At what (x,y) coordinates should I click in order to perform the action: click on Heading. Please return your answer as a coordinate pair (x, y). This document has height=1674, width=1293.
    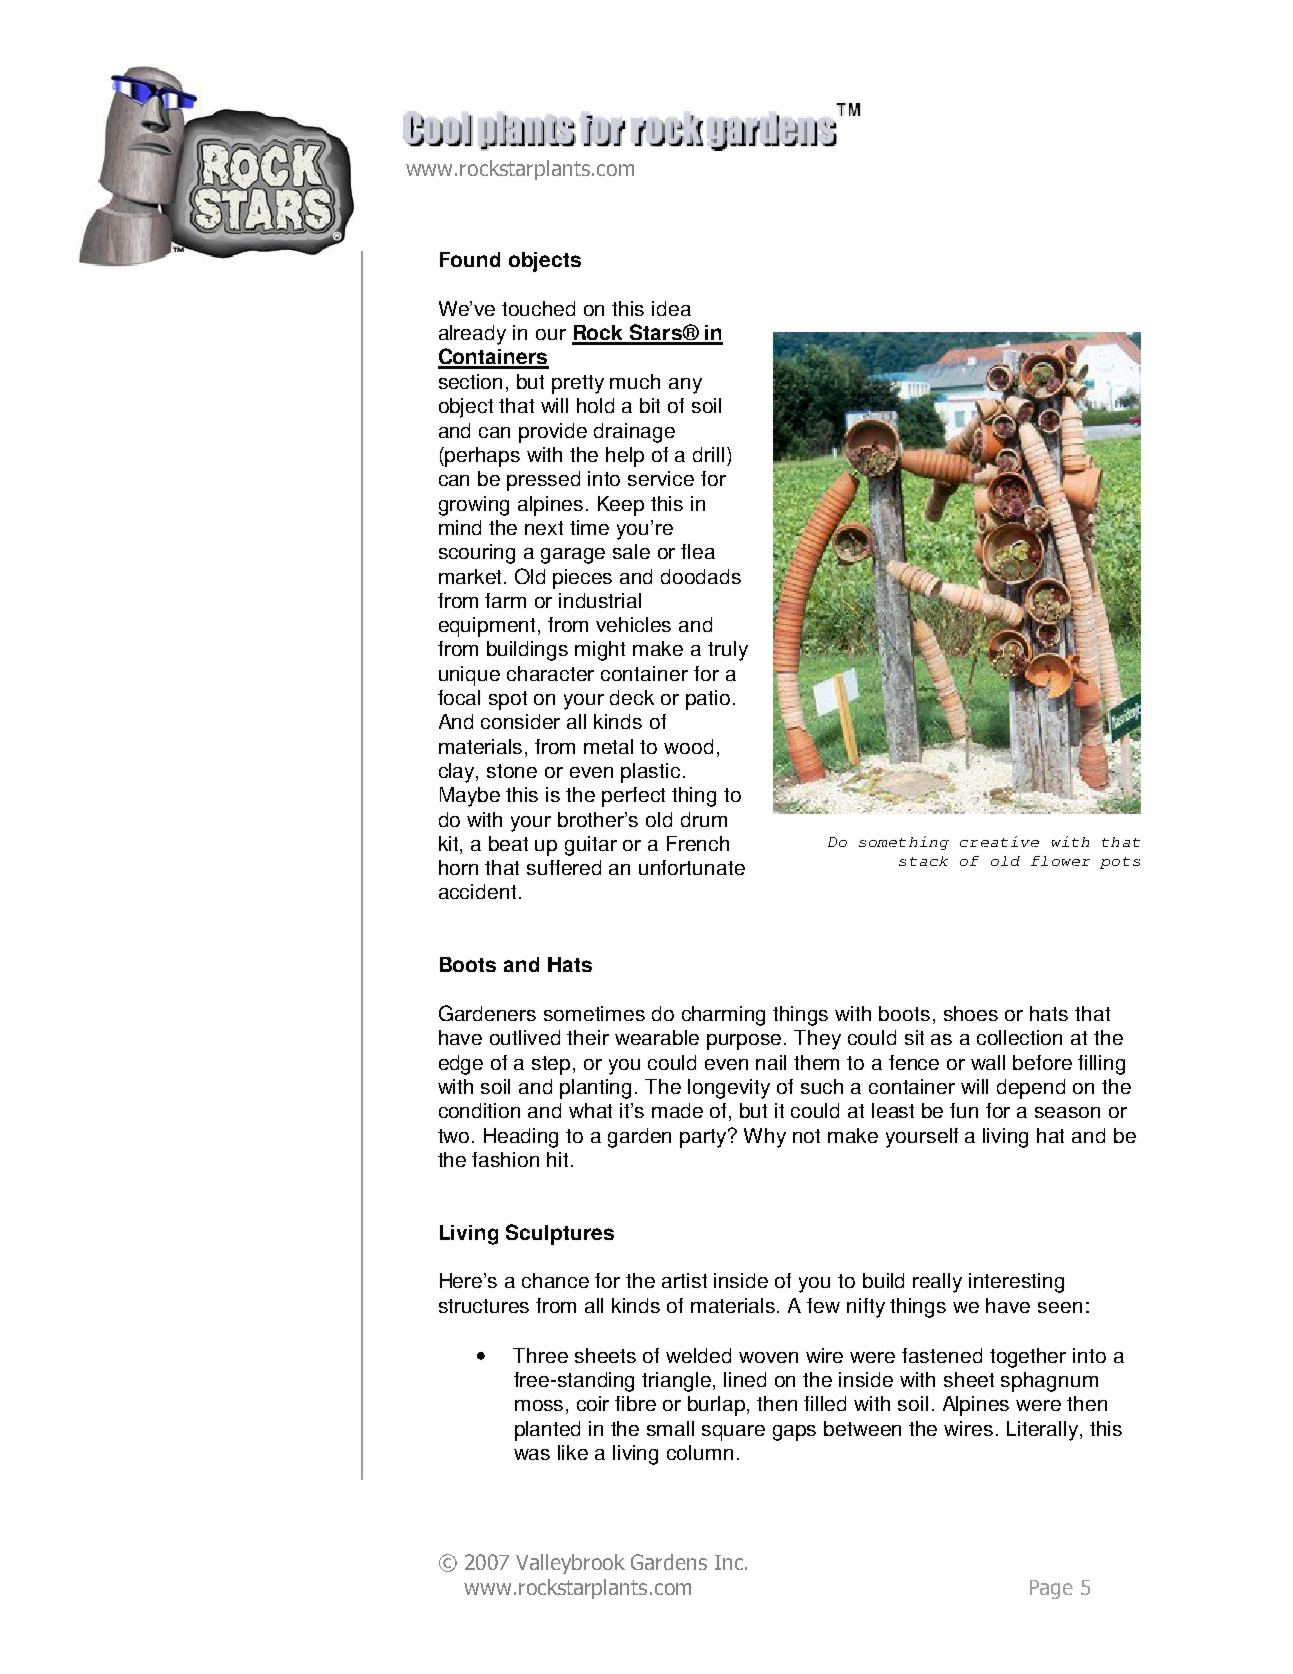
    Looking at the image, I should click on (521, 1138).
